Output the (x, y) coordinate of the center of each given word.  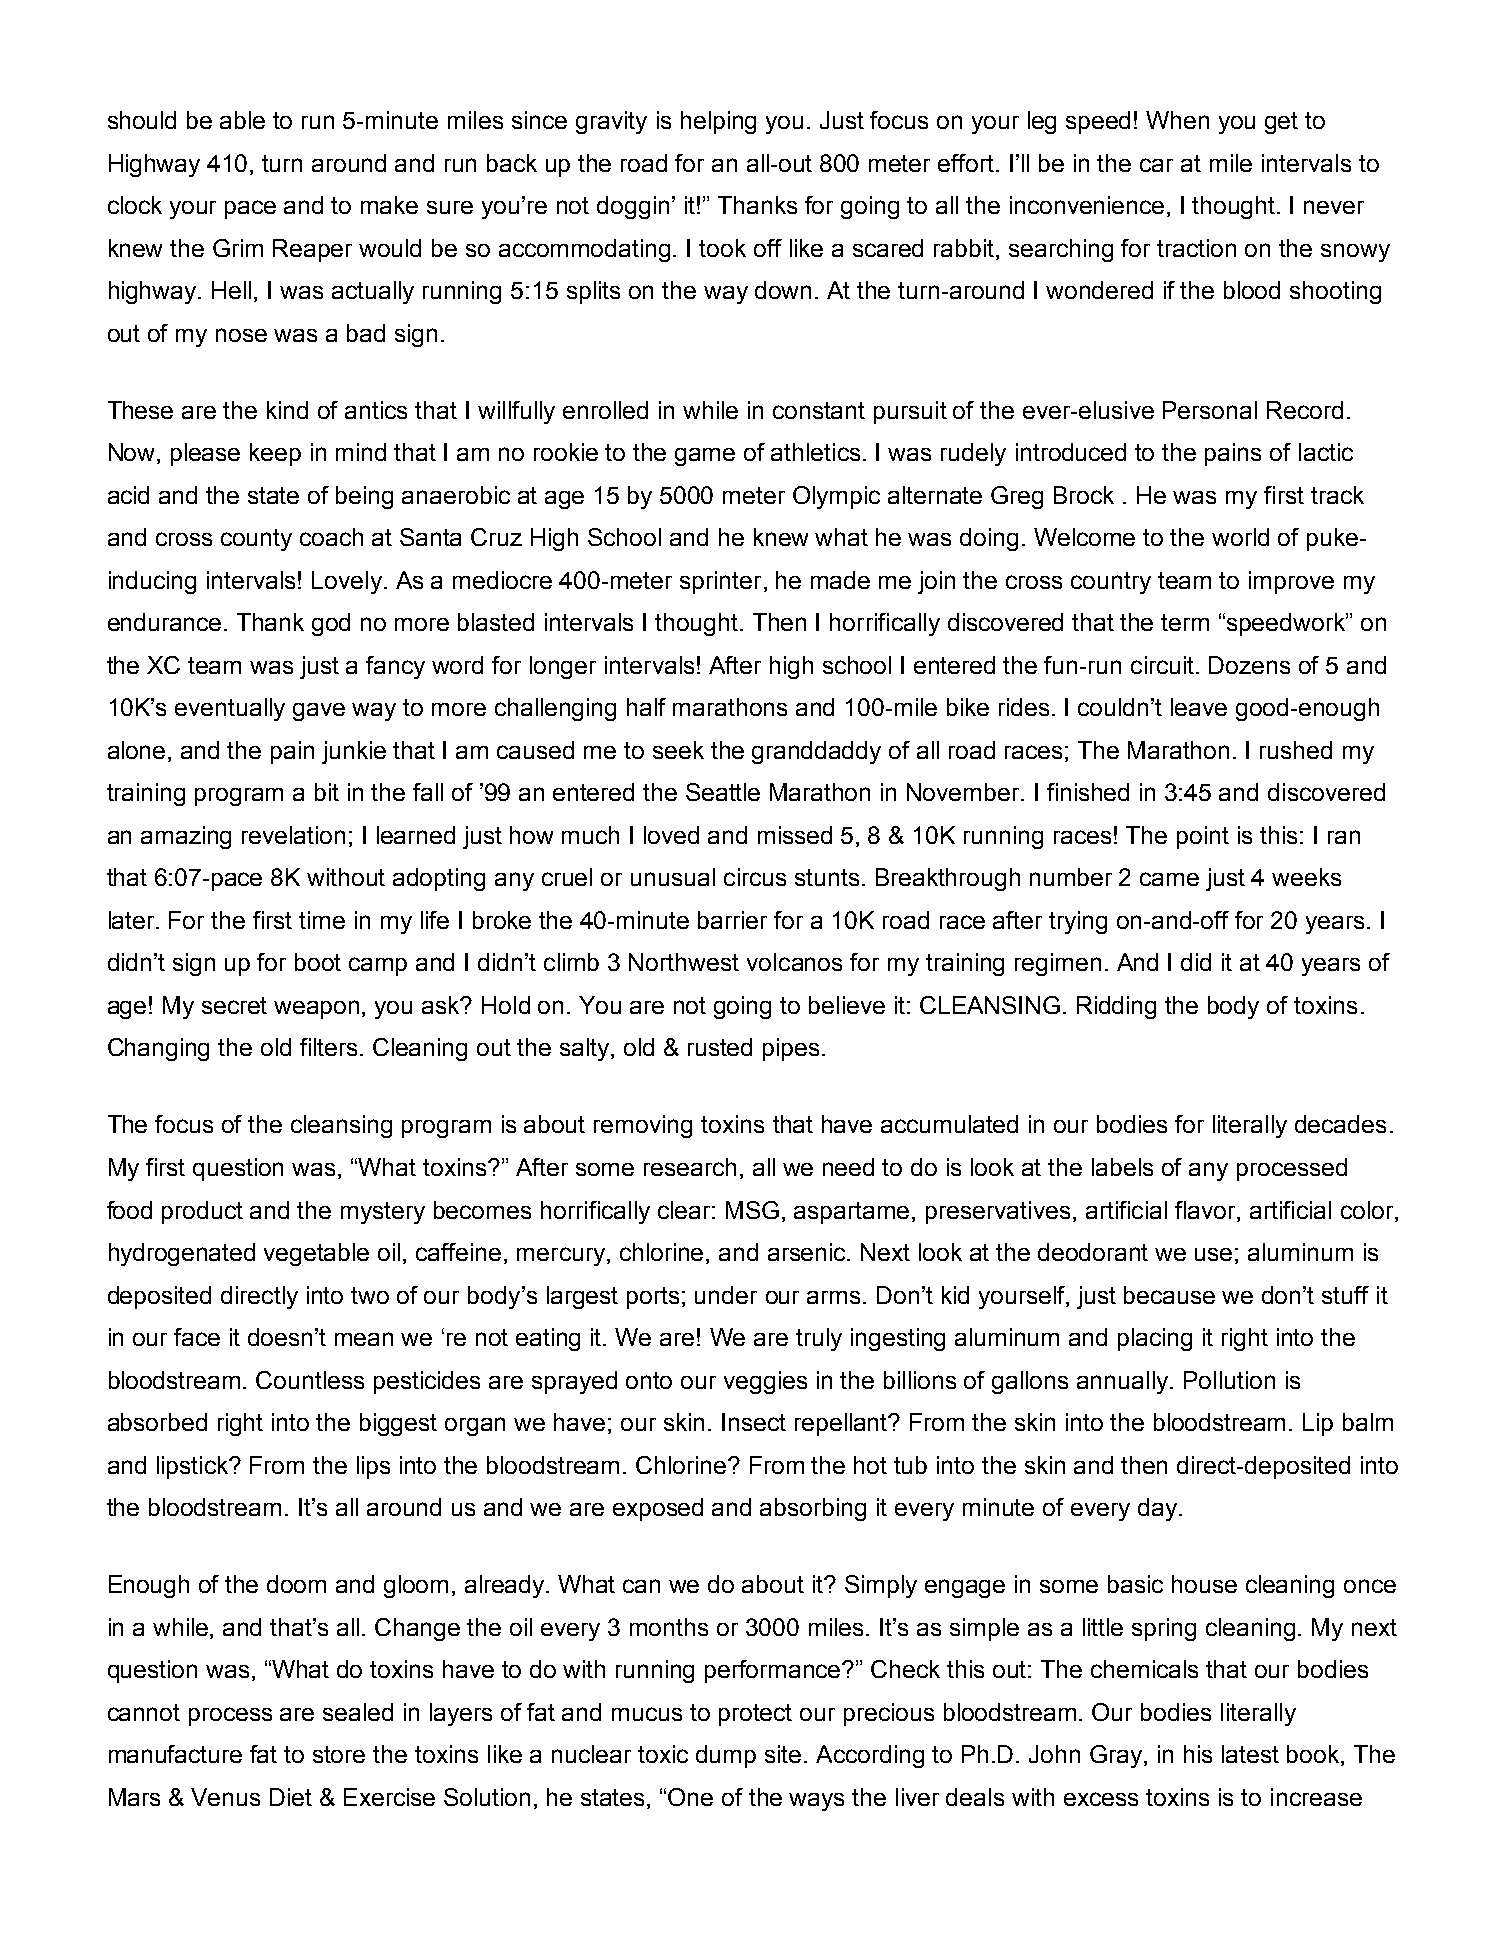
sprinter (720, 582)
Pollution (1229, 1380)
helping (718, 122)
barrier (732, 920)
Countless (310, 1380)
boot (318, 962)
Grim (238, 248)
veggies (765, 1382)
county (256, 540)
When (1177, 120)
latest (1250, 1754)
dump (726, 1756)
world (1240, 537)
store (339, 1754)
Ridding (1116, 1007)
